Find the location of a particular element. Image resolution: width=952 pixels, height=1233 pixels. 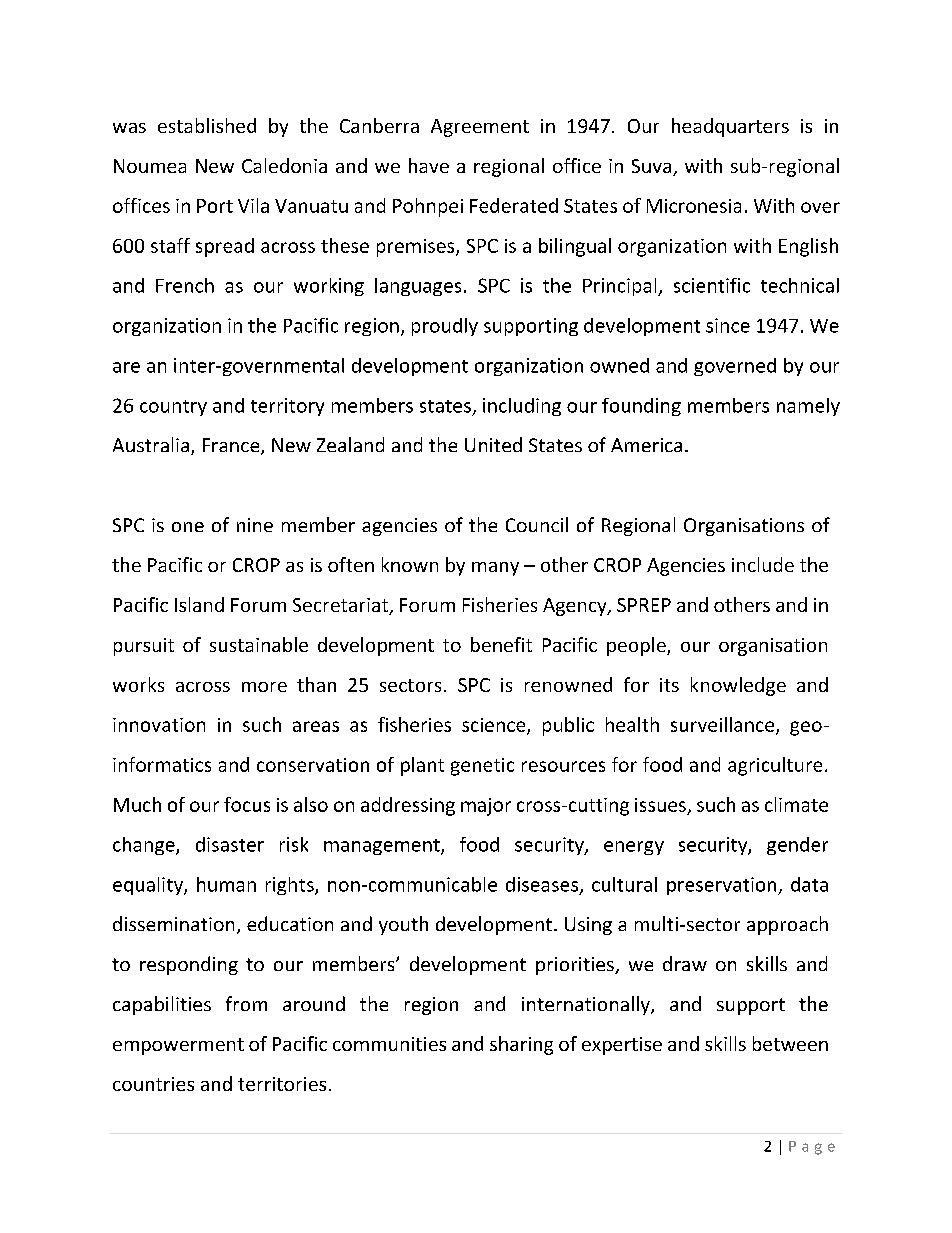

headquarters is located at coordinates (730, 127).
